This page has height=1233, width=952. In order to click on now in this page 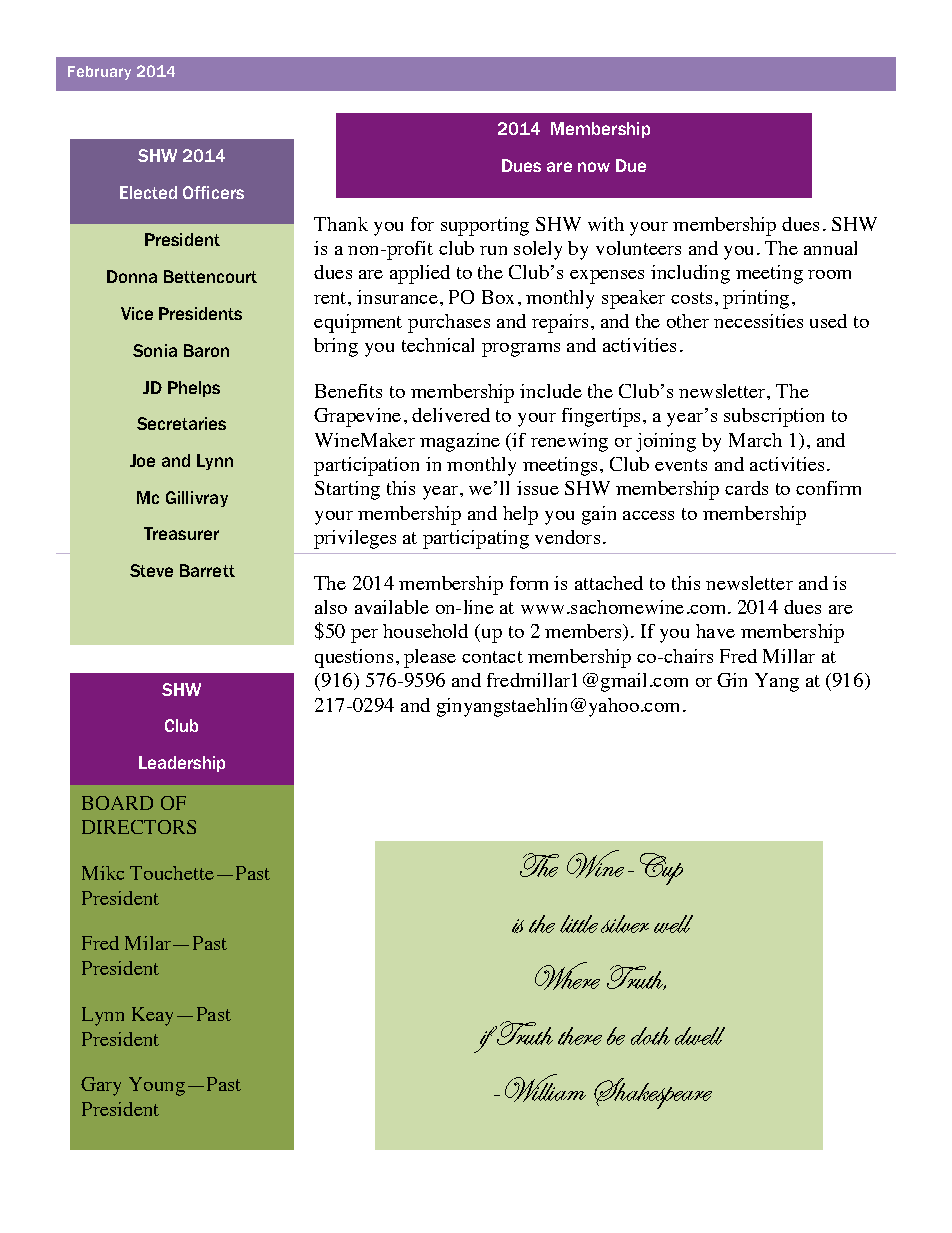, I will do `click(594, 167)`.
